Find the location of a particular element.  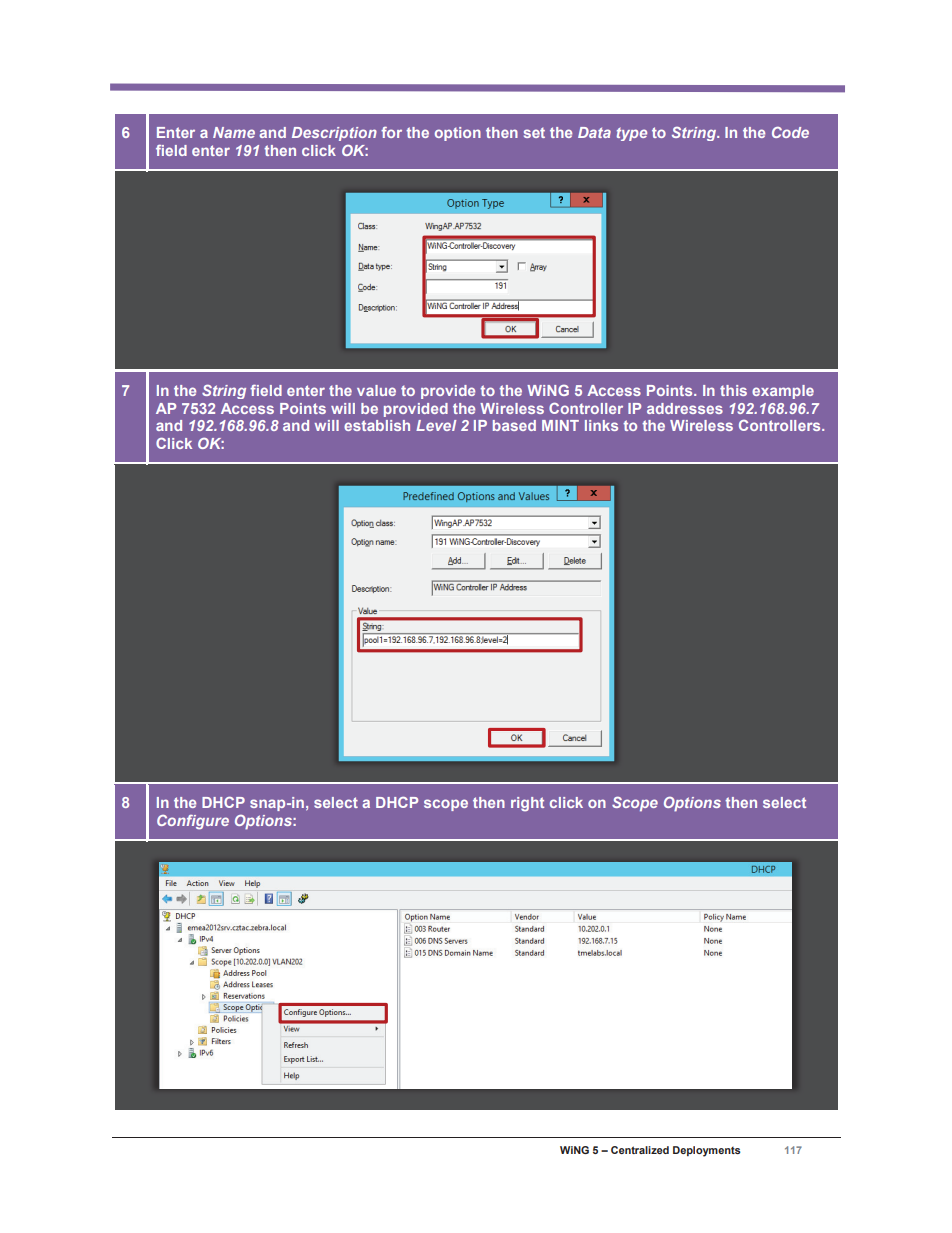

Name is located at coordinates (234, 132).
